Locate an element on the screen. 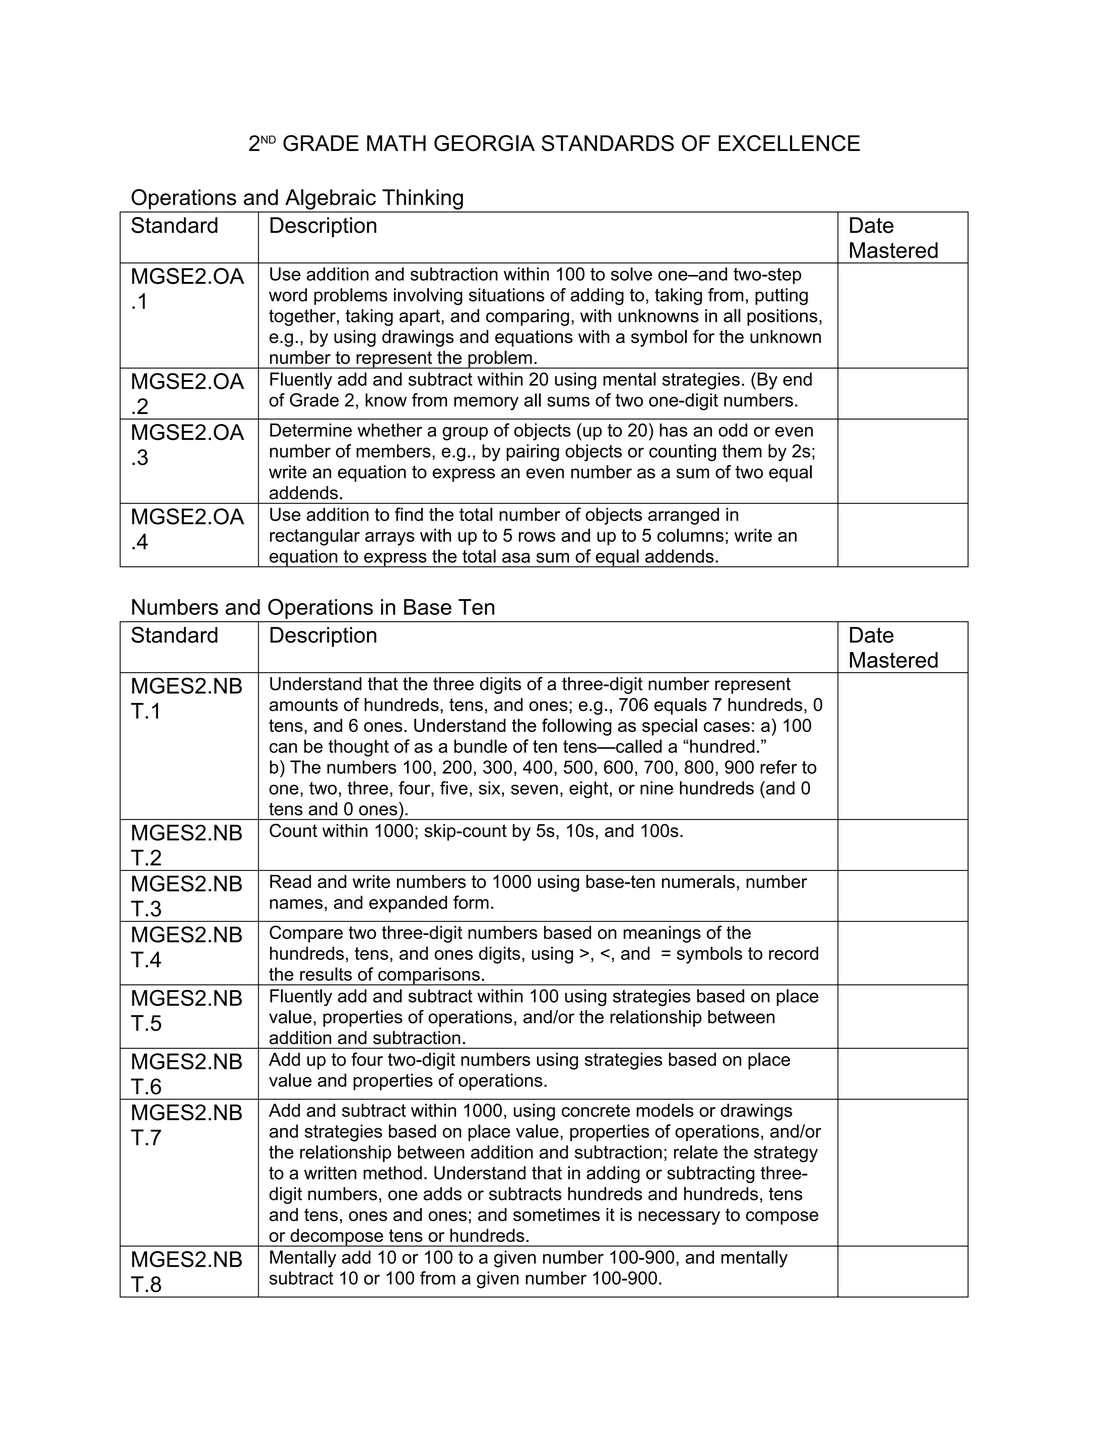  written is located at coordinates (330, 1173).
